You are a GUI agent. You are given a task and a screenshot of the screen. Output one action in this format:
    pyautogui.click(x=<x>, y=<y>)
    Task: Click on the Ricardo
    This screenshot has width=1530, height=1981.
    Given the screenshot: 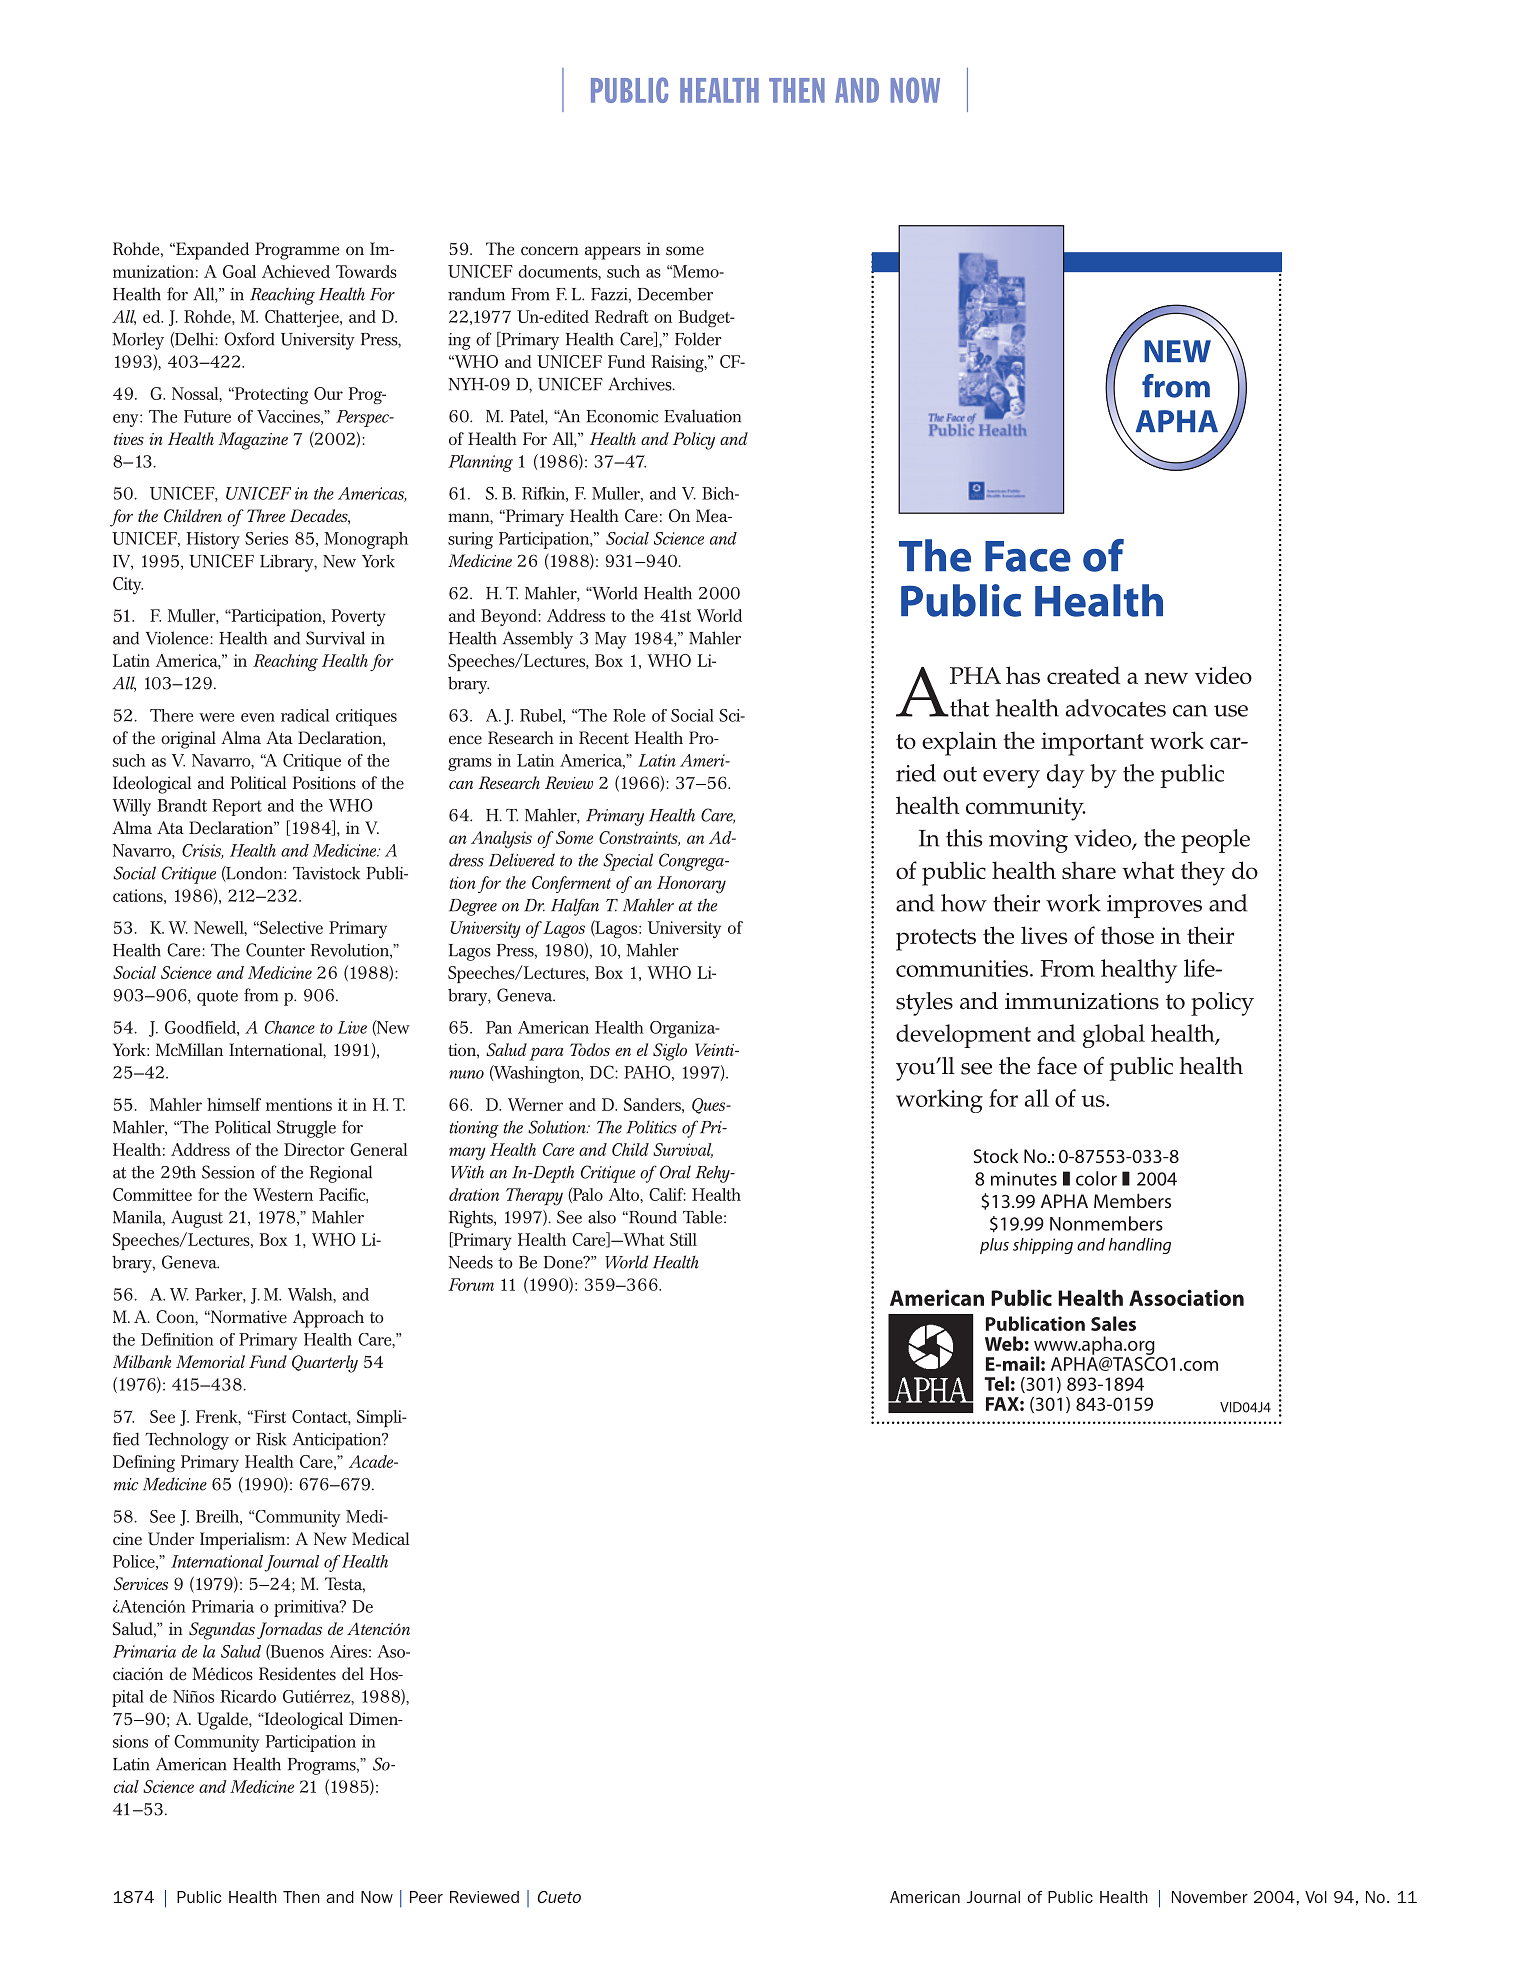 What is the action you would take?
    pyautogui.click(x=248, y=1696)
